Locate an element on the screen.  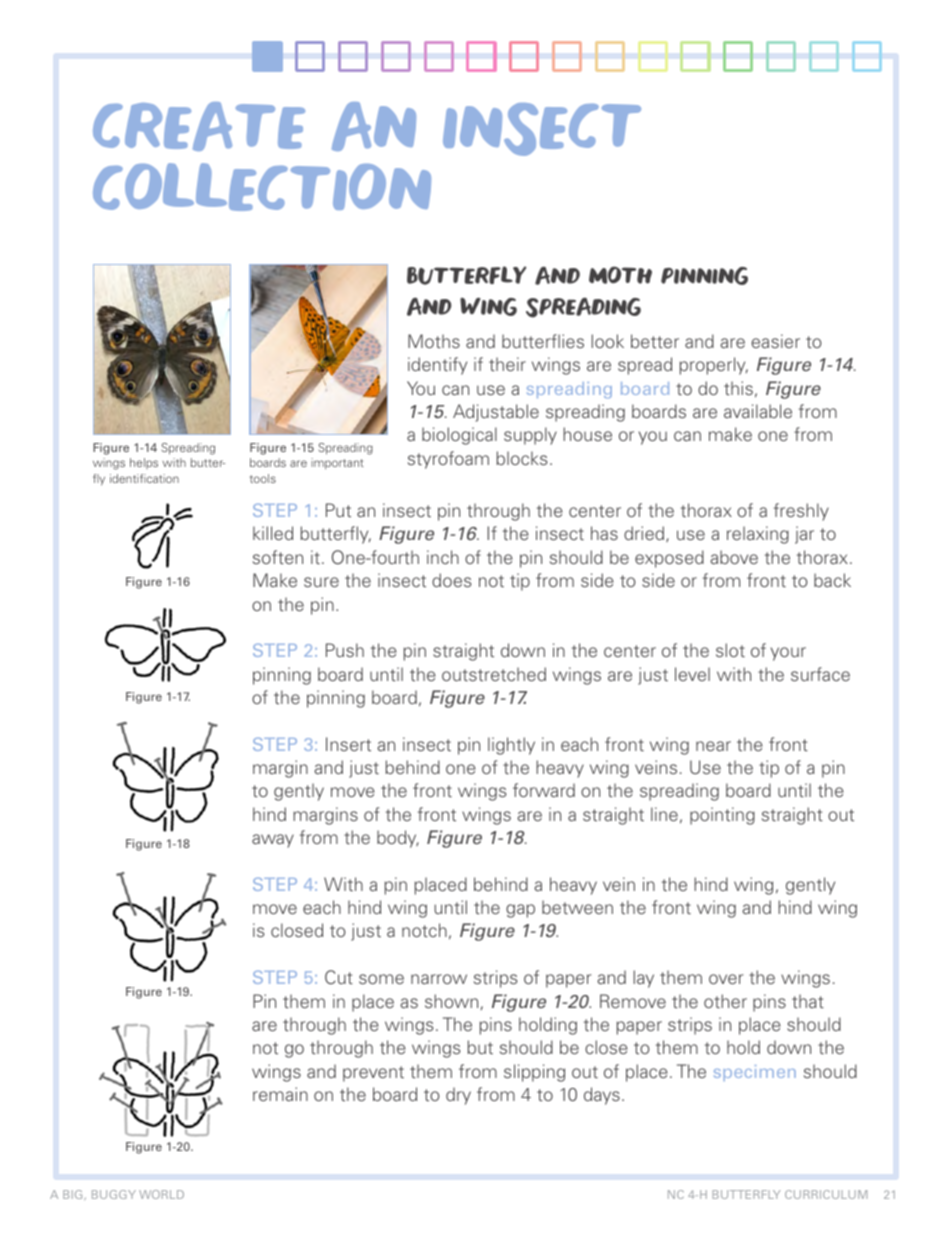
CREATE is located at coordinates (199, 126).
